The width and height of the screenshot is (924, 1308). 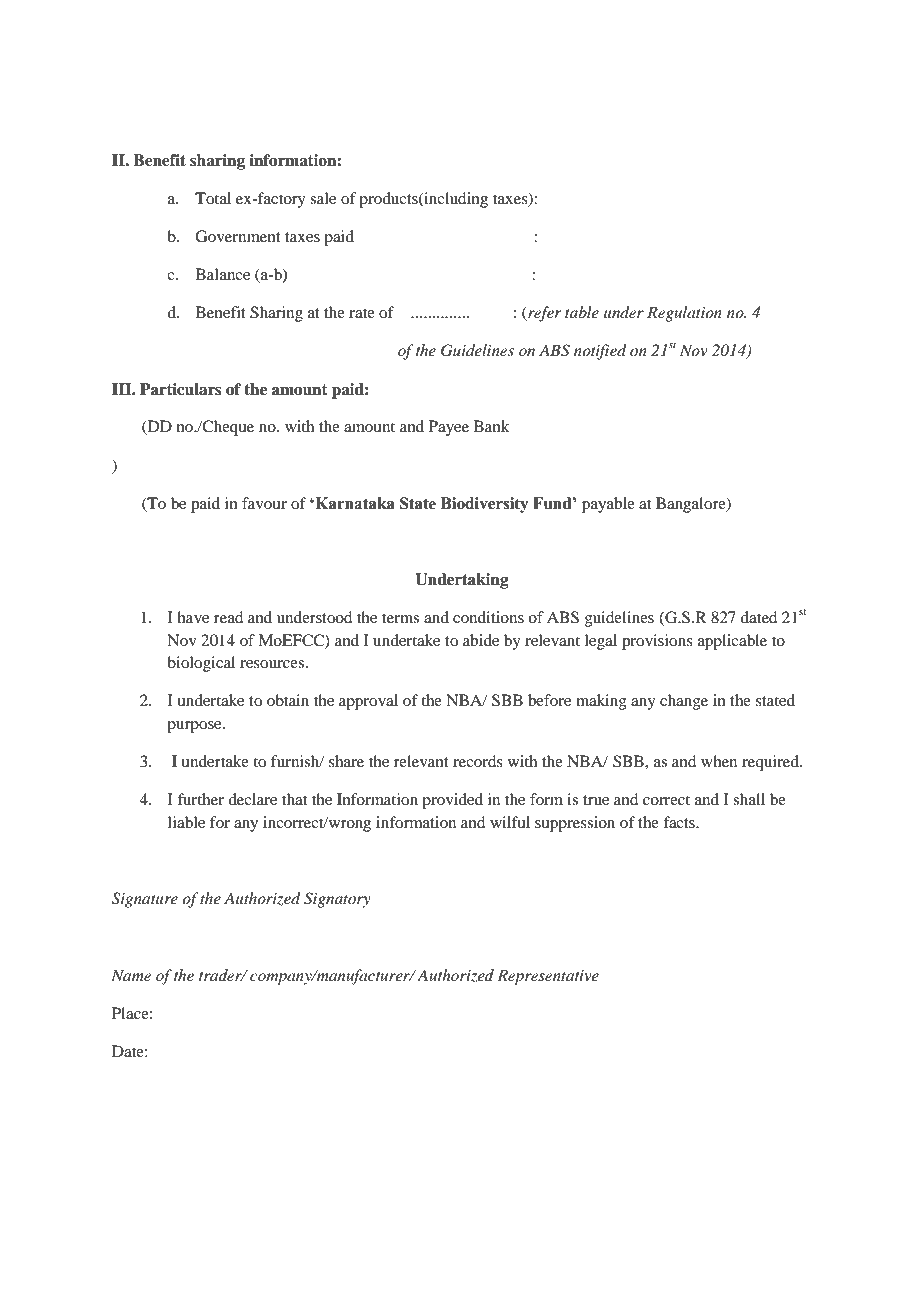 I want to click on sale, so click(x=323, y=198).
